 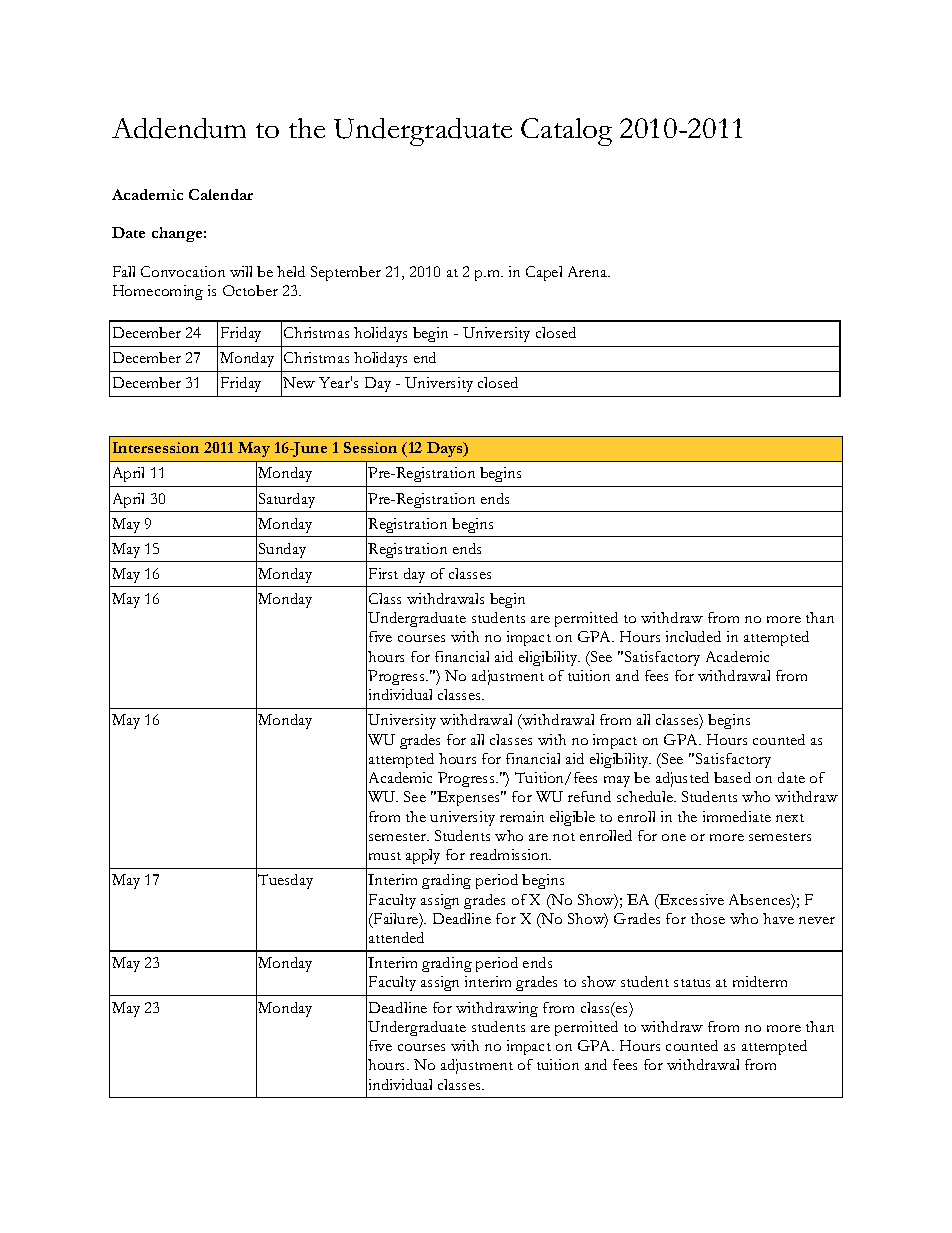 I want to click on refund, so click(x=589, y=796).
